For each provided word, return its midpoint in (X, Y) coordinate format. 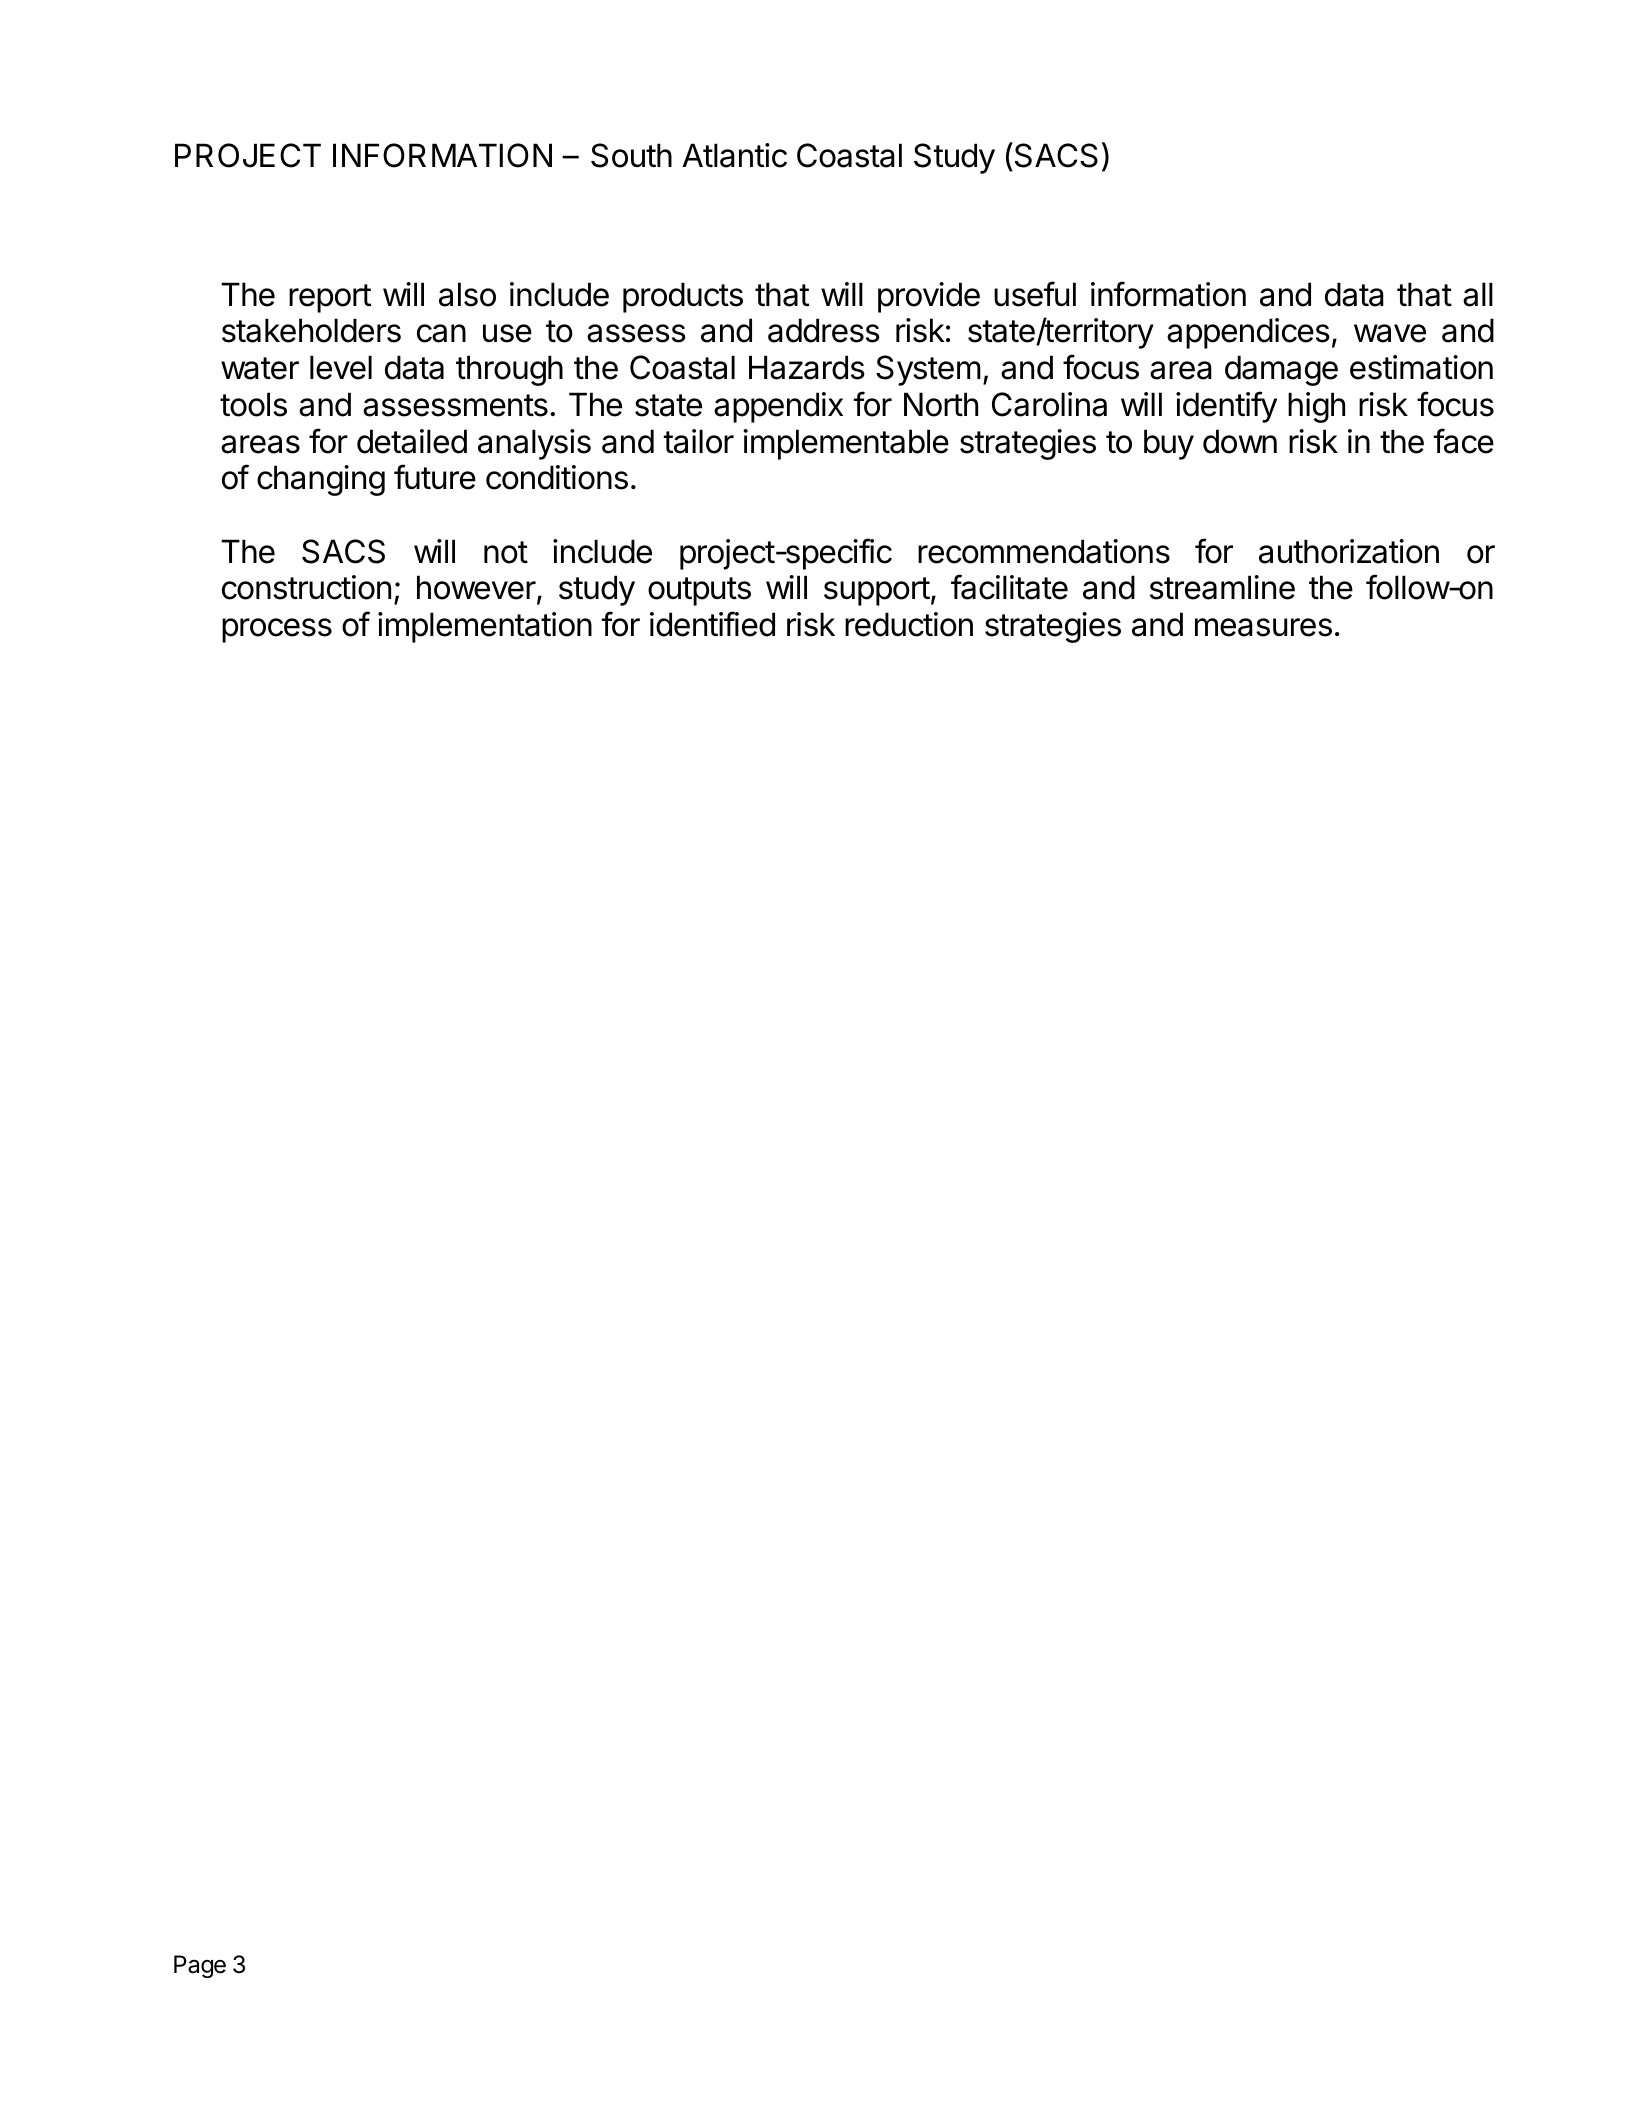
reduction (909, 624)
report (330, 298)
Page (200, 1966)
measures (1263, 627)
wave (1390, 333)
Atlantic (734, 155)
